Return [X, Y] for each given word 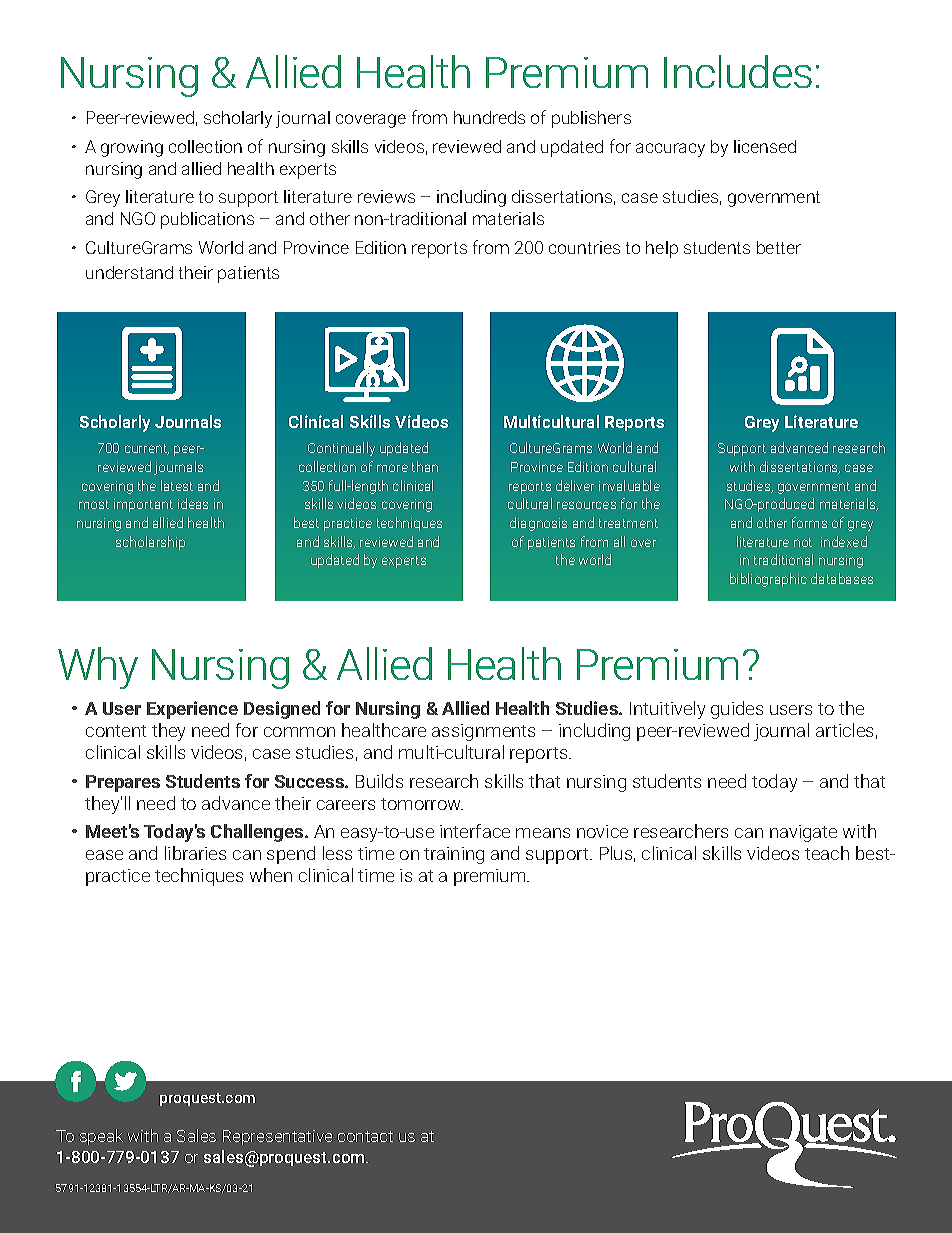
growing [132, 148]
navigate [803, 833]
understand [129, 272]
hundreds [489, 117]
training [454, 855]
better [779, 247]
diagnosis [538, 524]
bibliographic [768, 580]
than [425, 466]
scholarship [150, 543]
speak [101, 1137]
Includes [738, 71]
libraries [195, 853]
